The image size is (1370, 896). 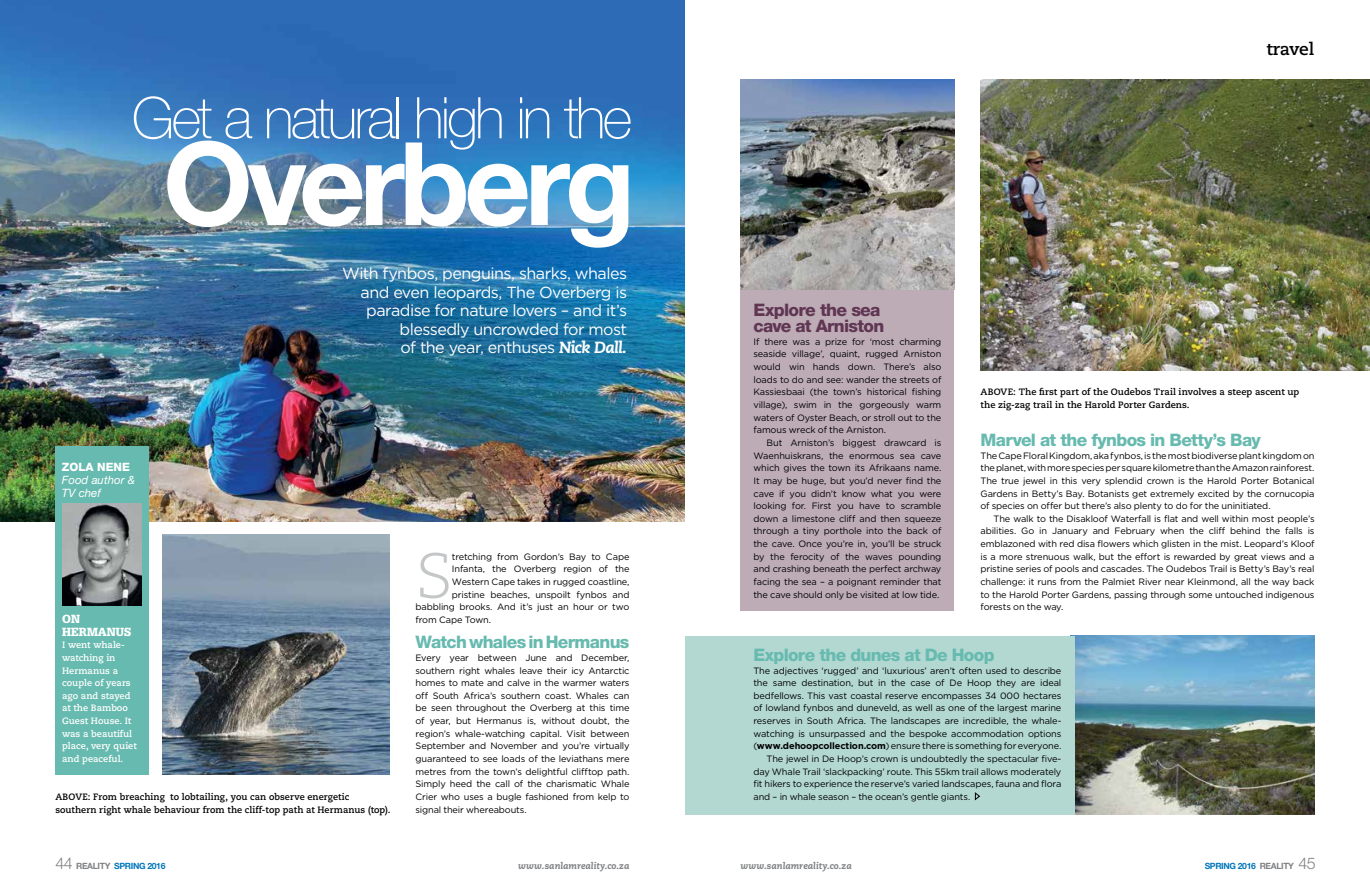 I want to click on aka, so click(x=1101, y=455).
